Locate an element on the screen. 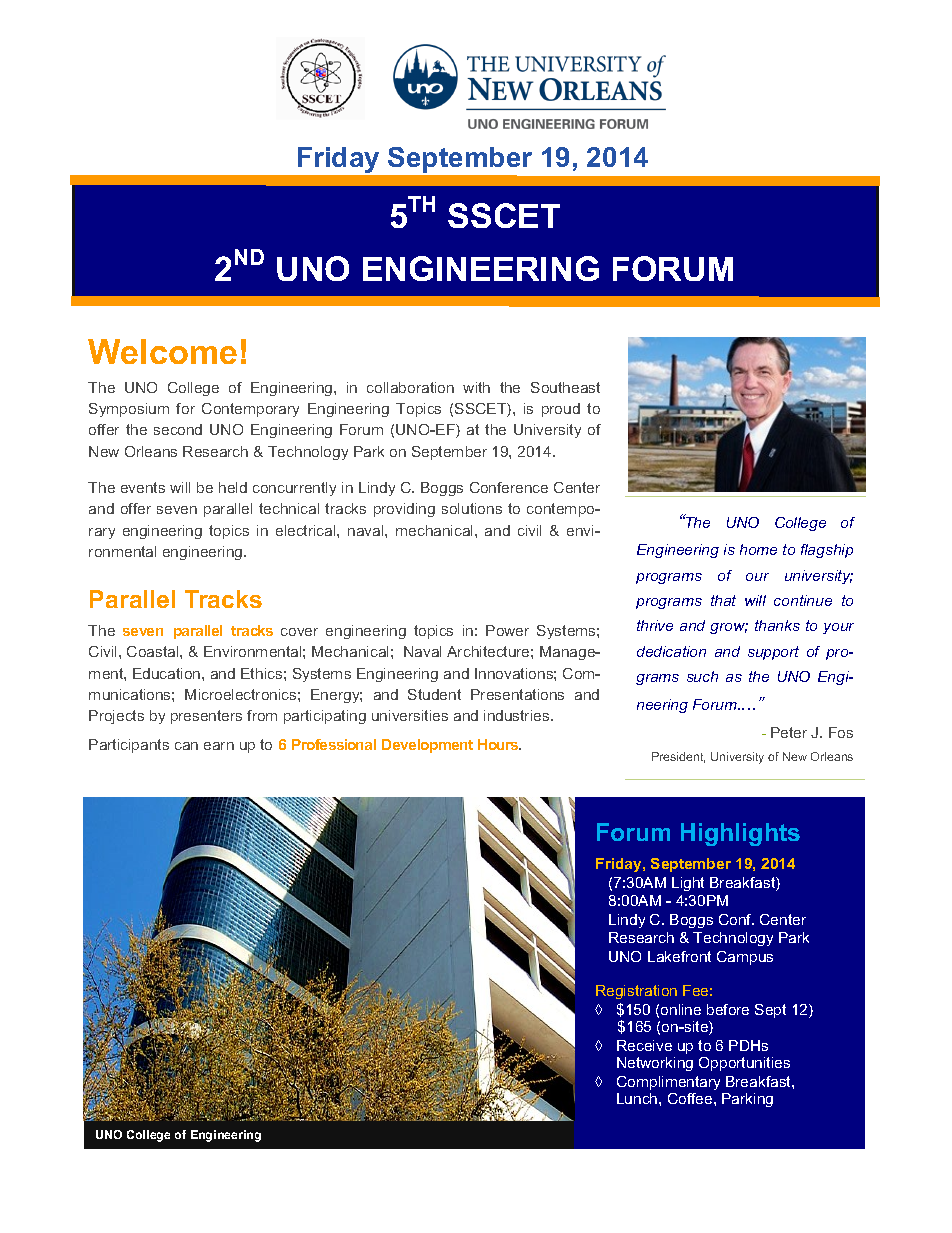  Peter is located at coordinates (789, 732).
